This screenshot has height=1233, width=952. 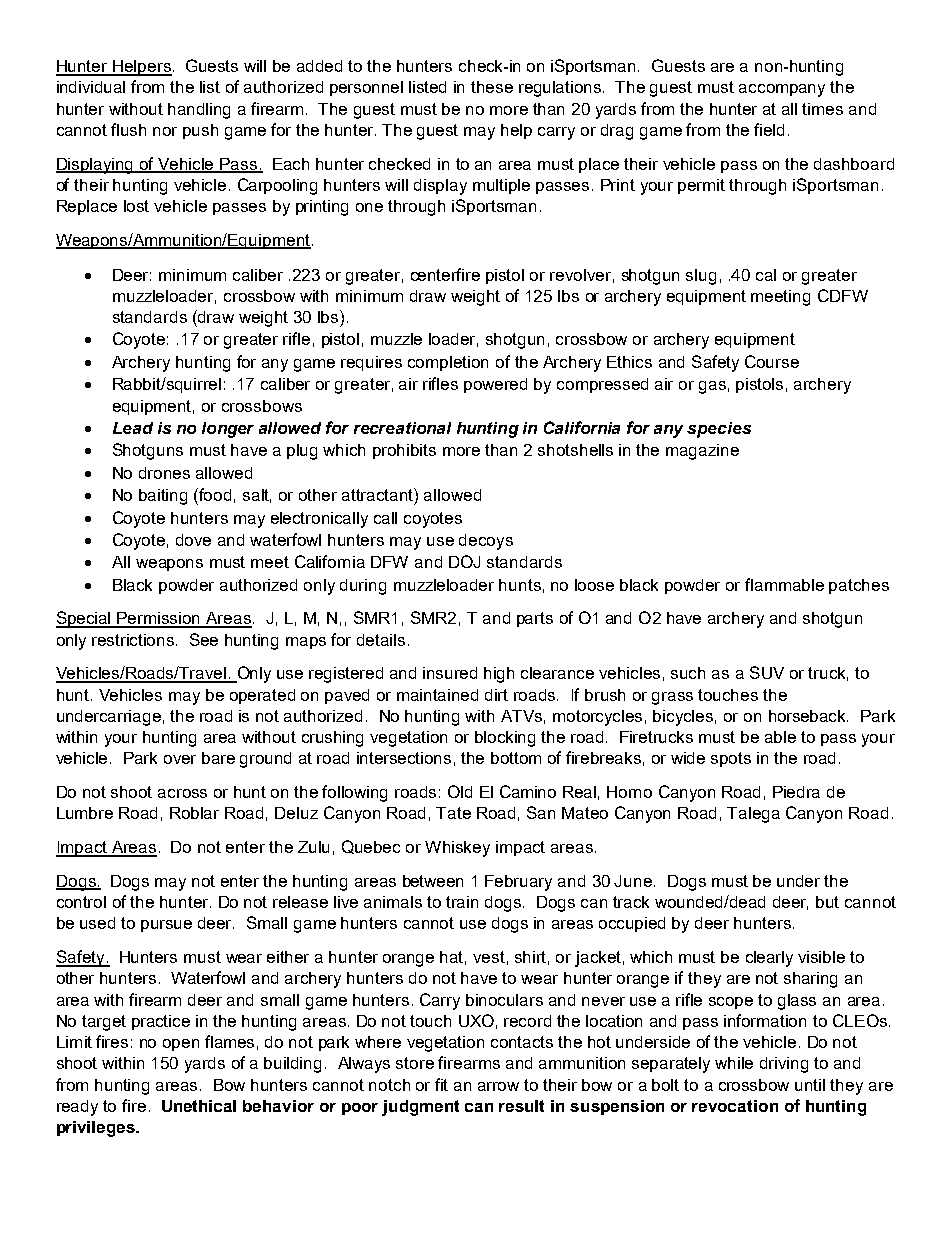 What do you see at coordinates (782, 90) in the screenshot?
I see `accompany` at bounding box center [782, 90].
